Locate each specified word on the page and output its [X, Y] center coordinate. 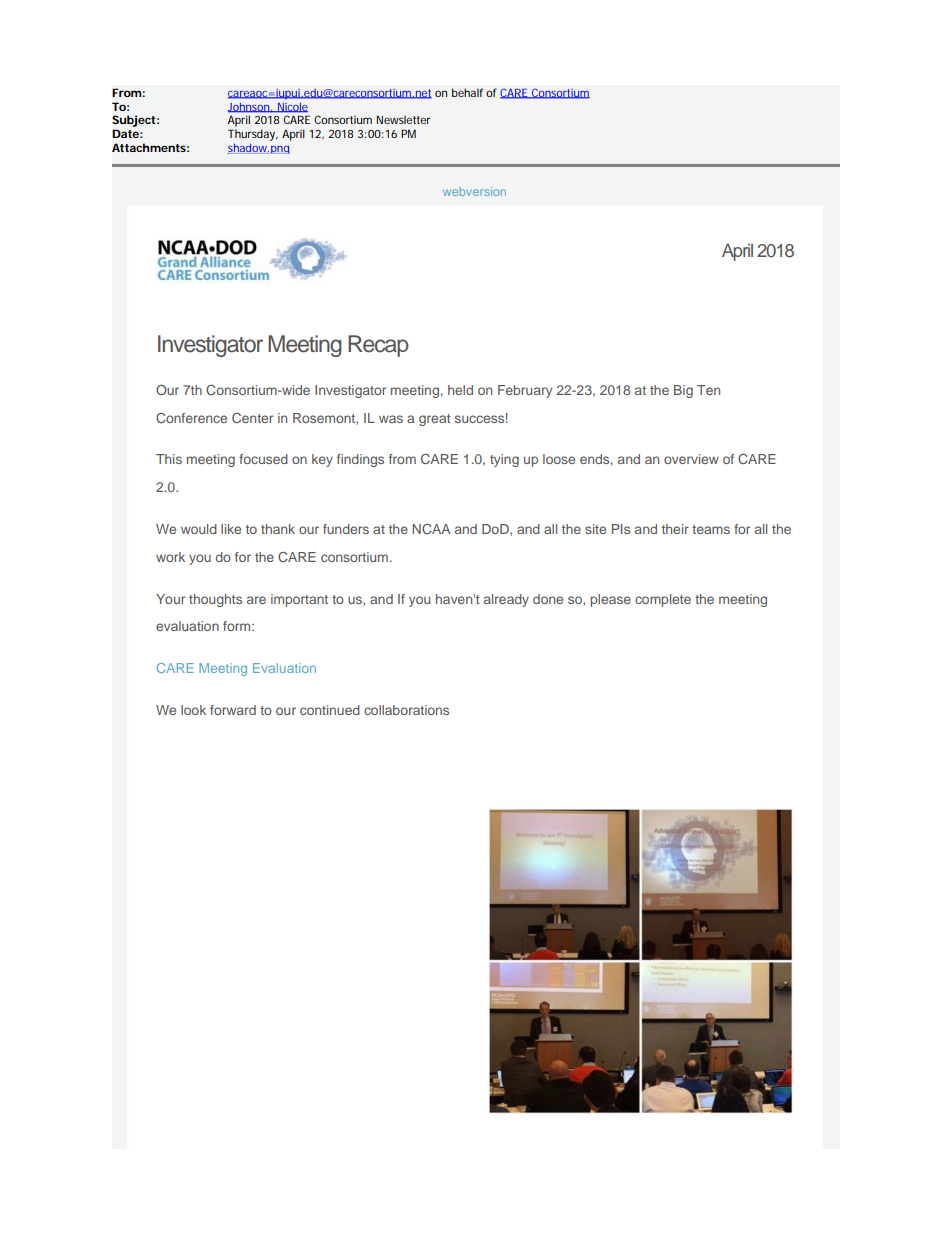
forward [233, 710]
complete [663, 600]
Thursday [253, 136]
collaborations [406, 710]
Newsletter [404, 119]
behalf [467, 92]
